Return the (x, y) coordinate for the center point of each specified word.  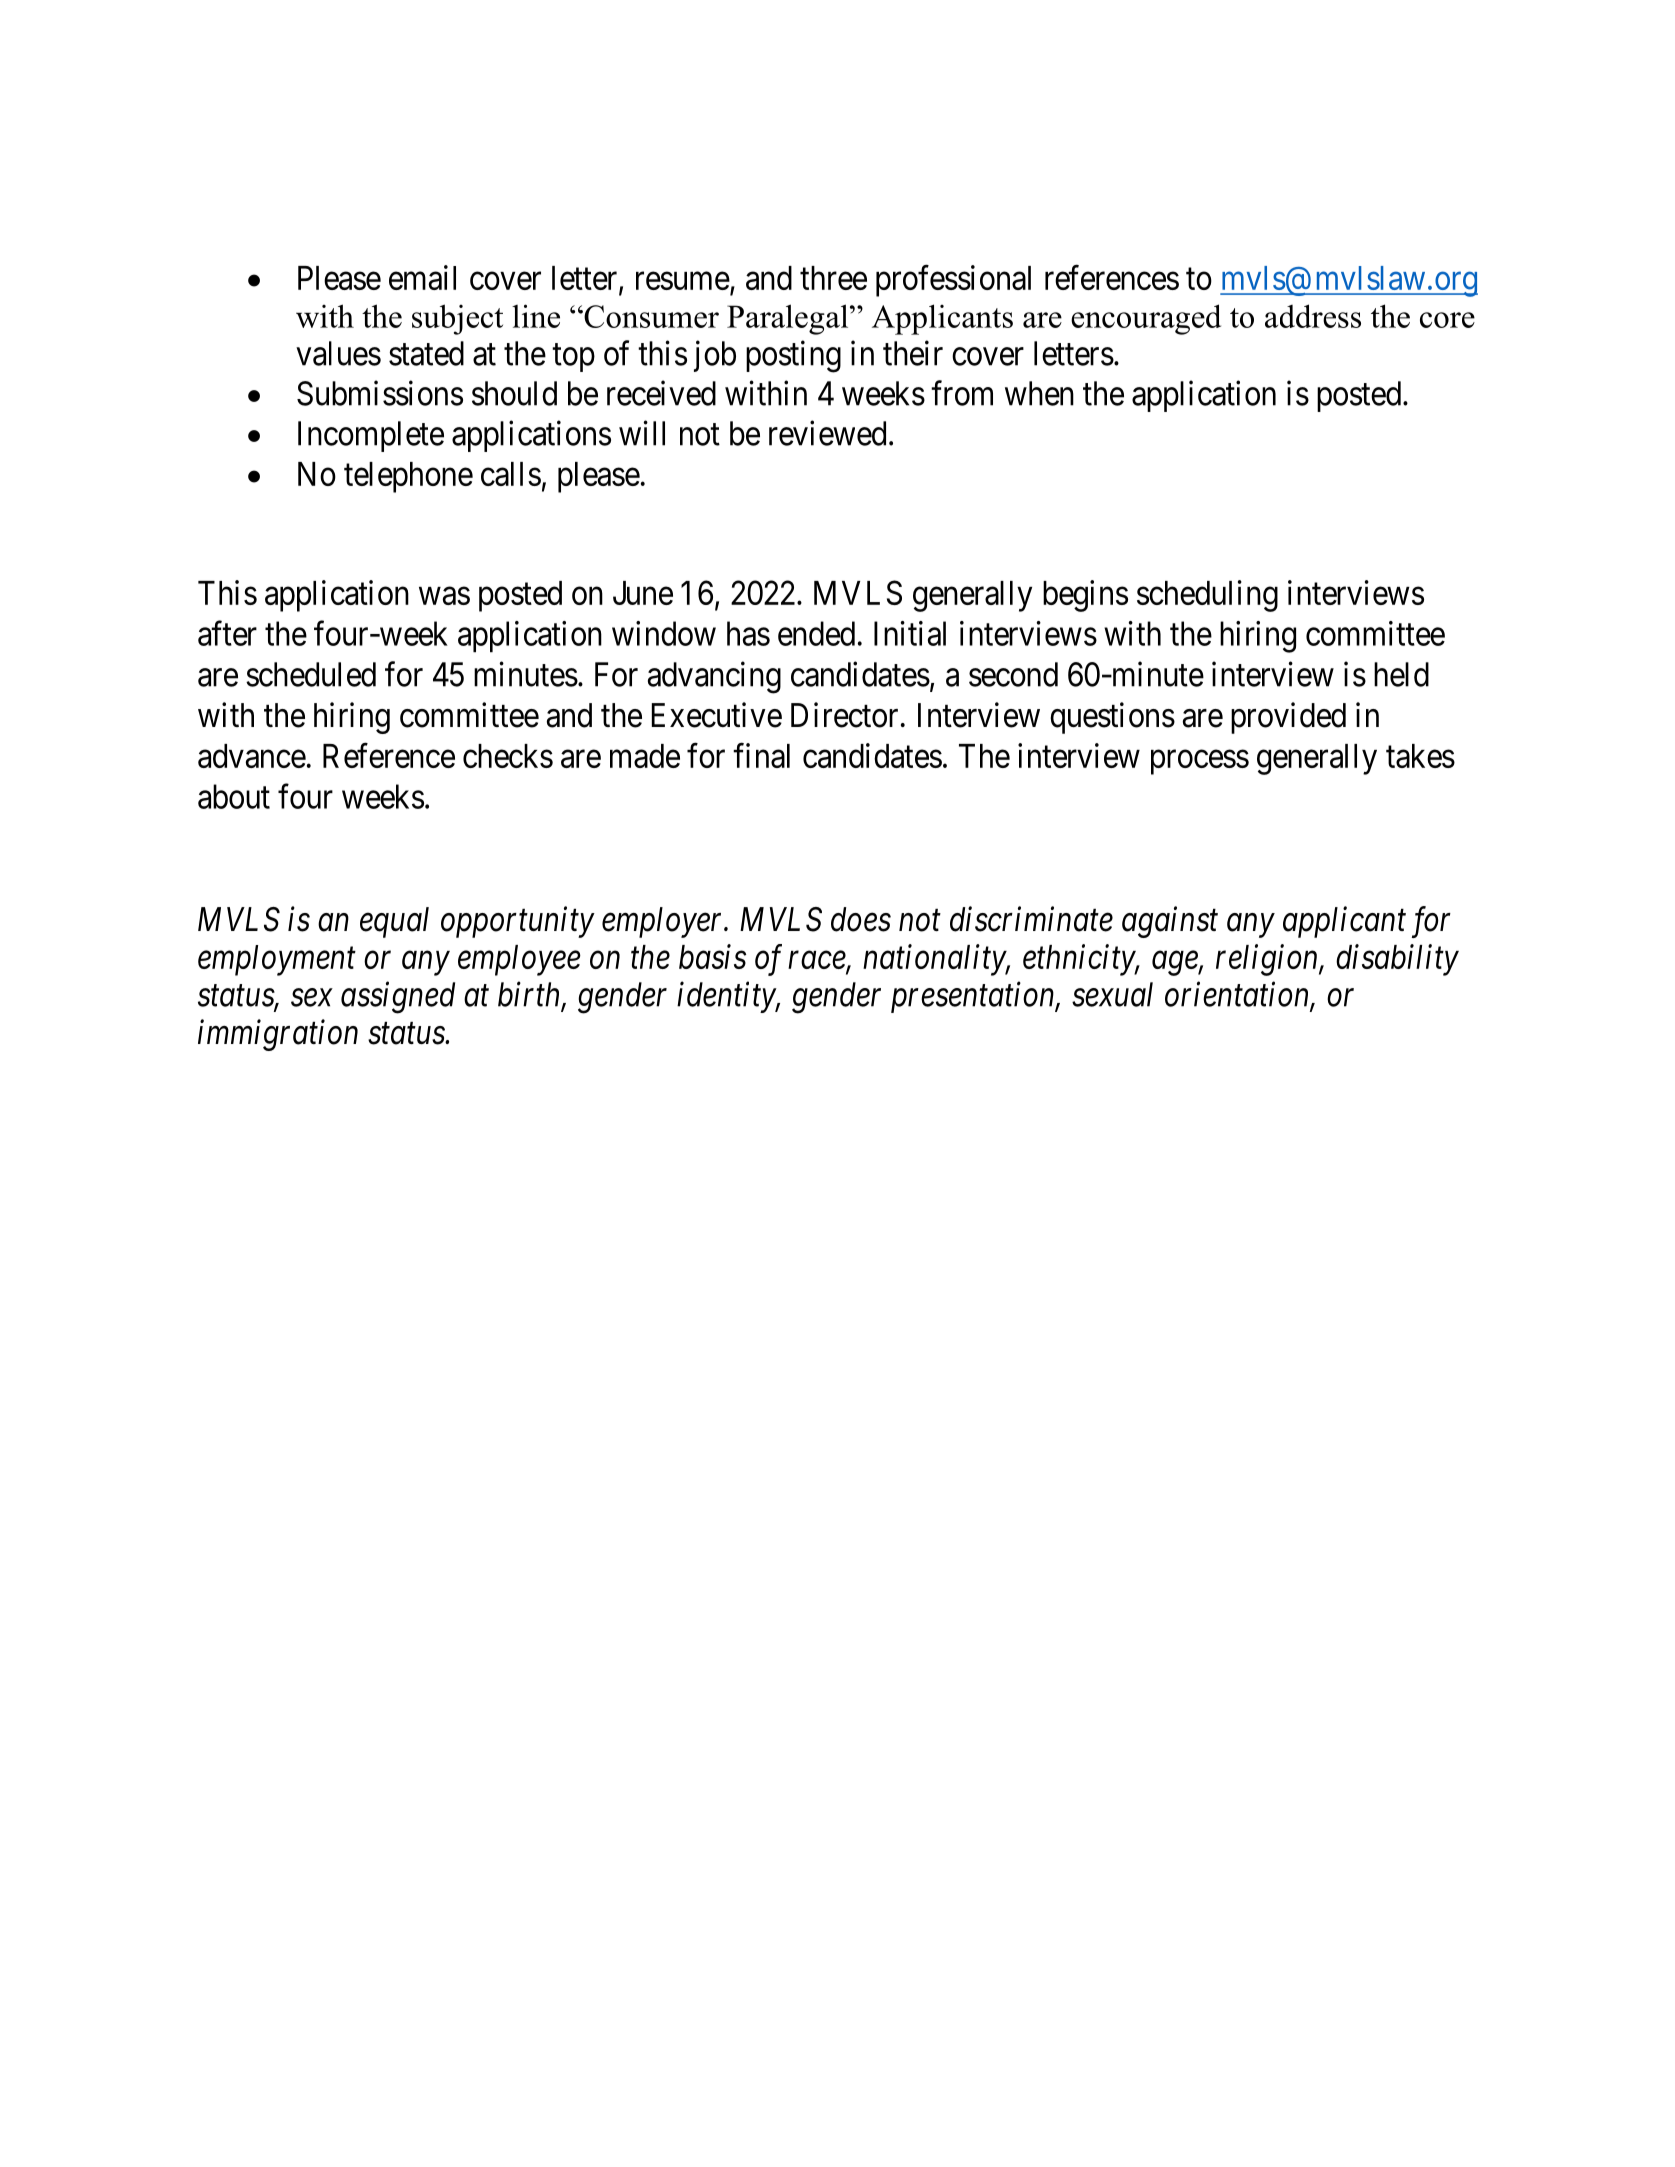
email (422, 277)
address (1313, 316)
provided (1288, 718)
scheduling (1207, 596)
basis (712, 956)
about (234, 796)
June (643, 593)
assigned (398, 997)
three (833, 278)
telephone (408, 477)
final (761, 755)
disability (1397, 960)
